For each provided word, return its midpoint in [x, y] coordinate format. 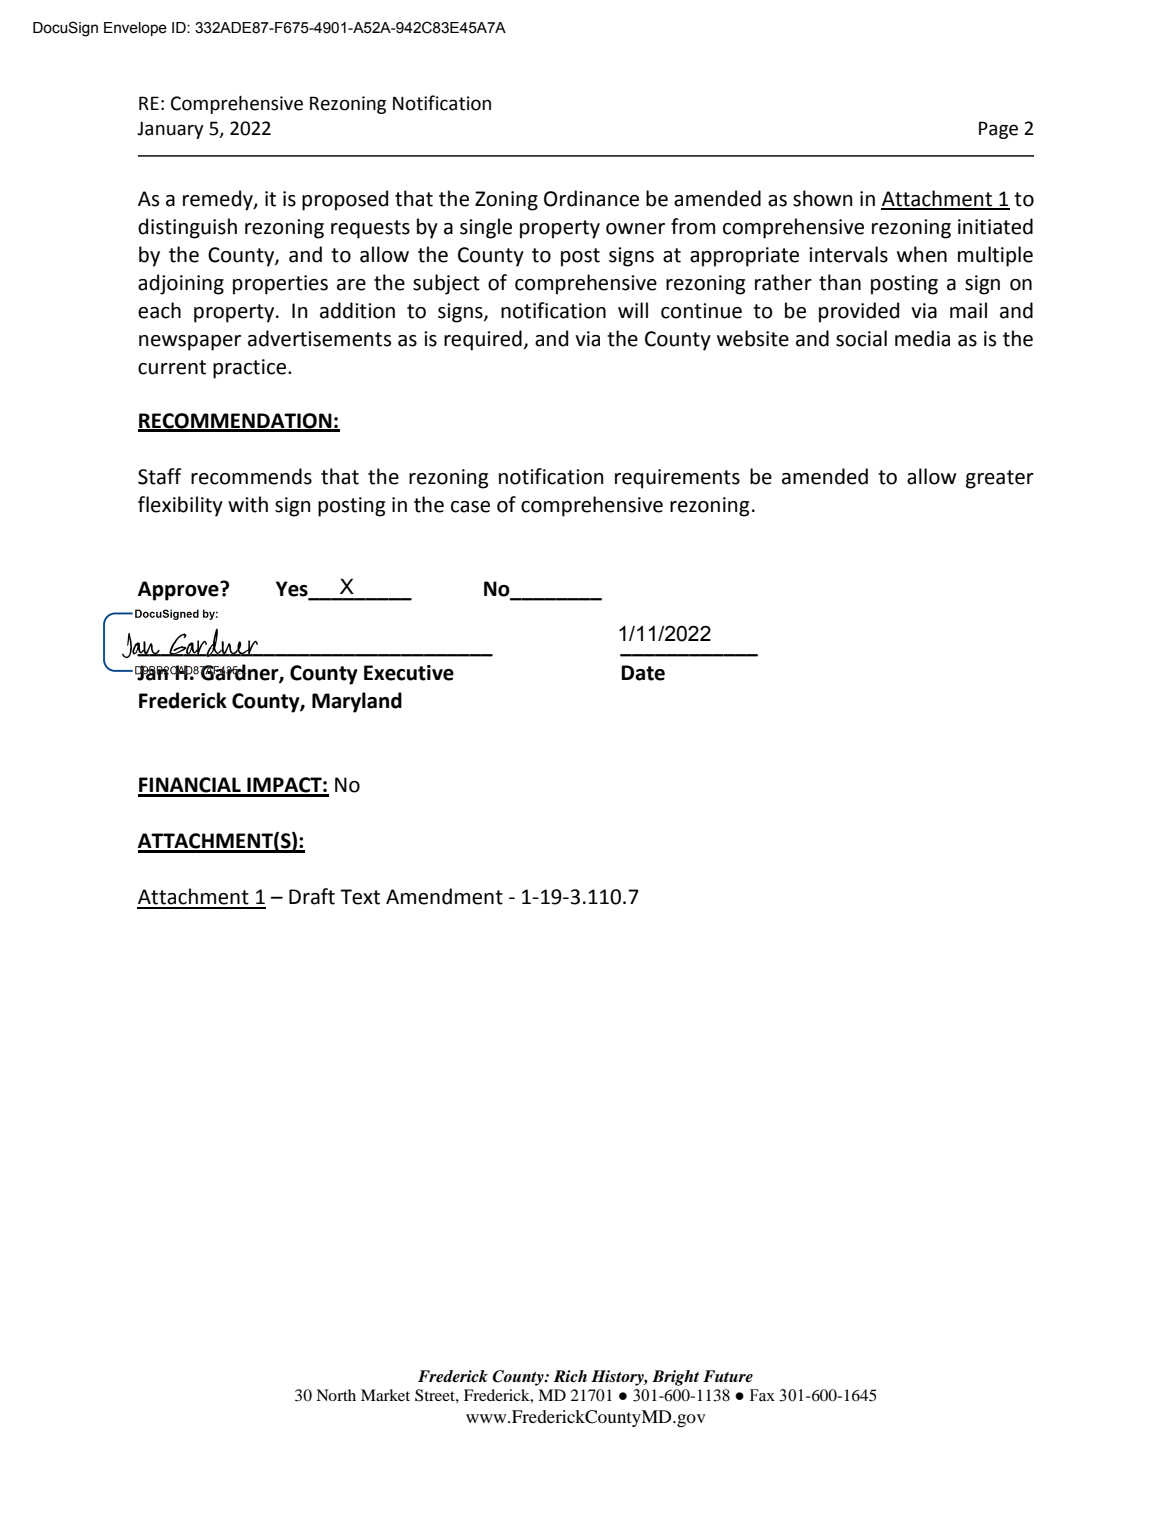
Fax [762, 1395]
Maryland [357, 702]
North [336, 1395]
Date [643, 673]
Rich [570, 1376]
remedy [219, 200]
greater [1000, 479]
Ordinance [591, 198]
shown [823, 198]
